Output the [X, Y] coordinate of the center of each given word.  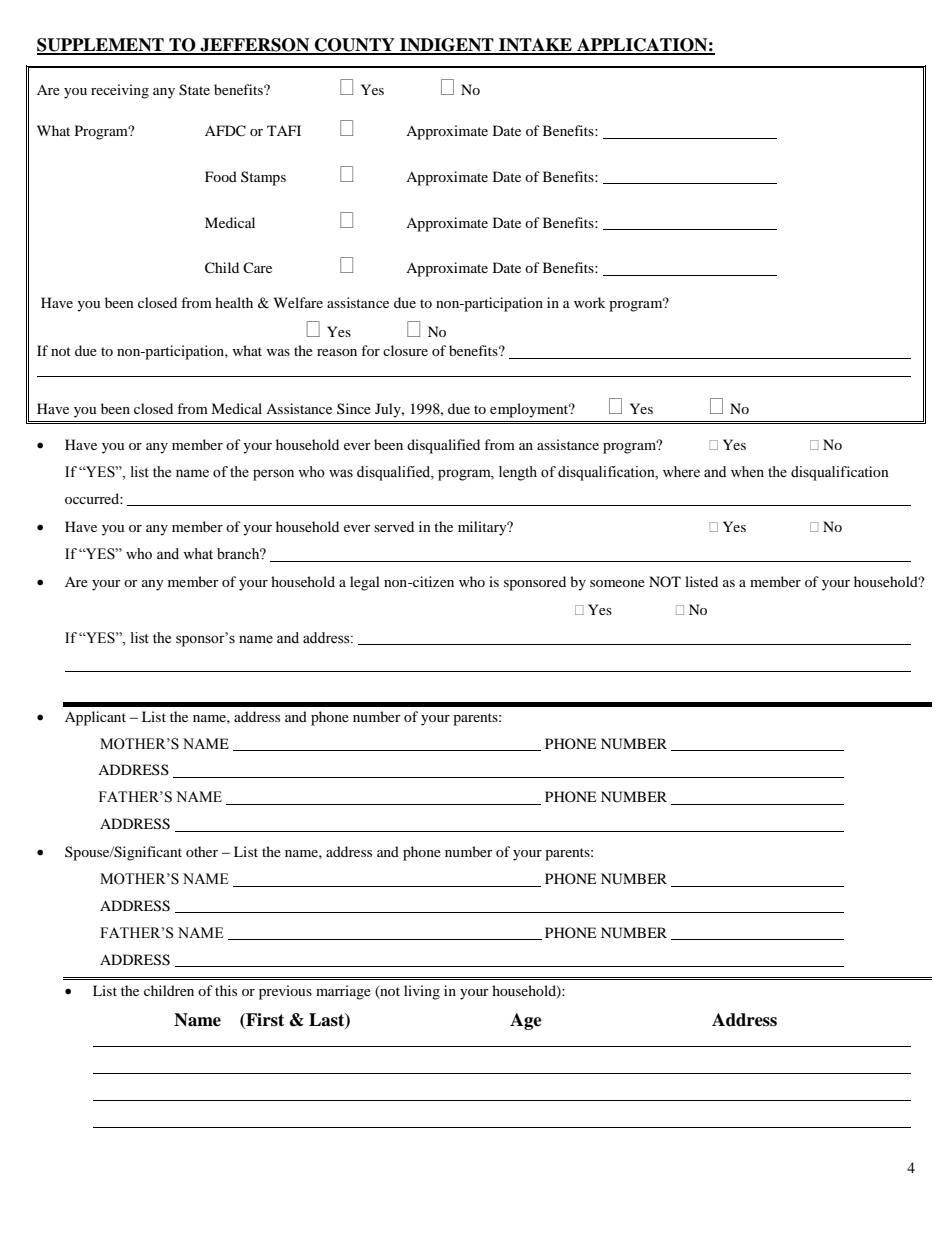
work [589, 302]
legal [365, 583]
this [226, 990]
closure [405, 350]
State [194, 90]
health [234, 302]
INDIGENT [447, 46]
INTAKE [535, 46]
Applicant [95, 718]
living [422, 992]
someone [617, 583]
